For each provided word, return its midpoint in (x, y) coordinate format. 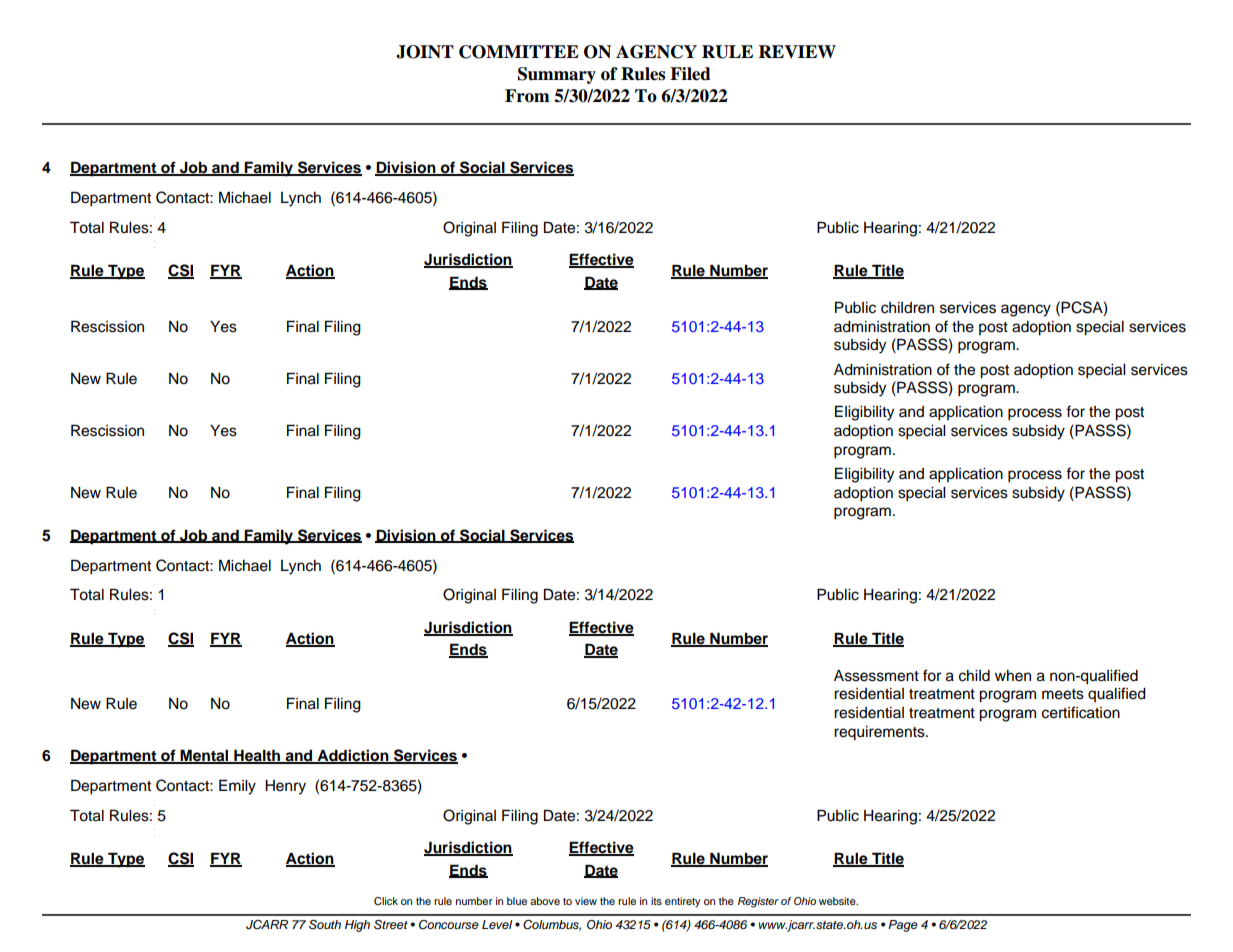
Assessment (876, 676)
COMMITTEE (519, 52)
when (1013, 676)
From (527, 96)
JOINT (425, 52)
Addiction (353, 756)
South (325, 925)
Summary (557, 75)
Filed (690, 74)
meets (1063, 694)
